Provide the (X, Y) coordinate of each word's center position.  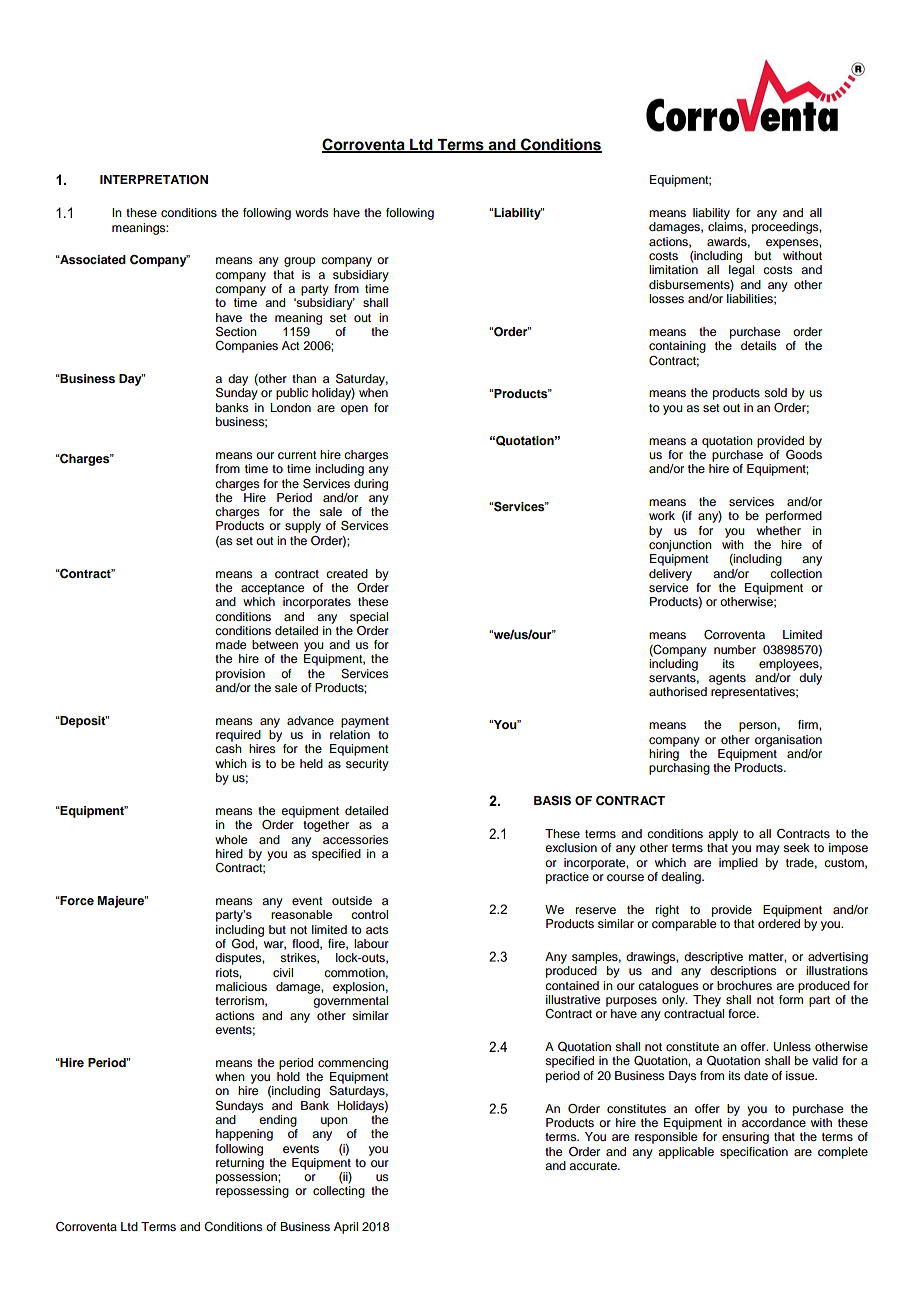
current (297, 455)
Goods (804, 453)
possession (247, 1178)
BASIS (552, 801)
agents (727, 679)
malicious (241, 986)
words (312, 212)
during (371, 485)
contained (572, 985)
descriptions (743, 972)
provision (240, 675)
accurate (594, 1166)
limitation (673, 269)
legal (741, 271)
